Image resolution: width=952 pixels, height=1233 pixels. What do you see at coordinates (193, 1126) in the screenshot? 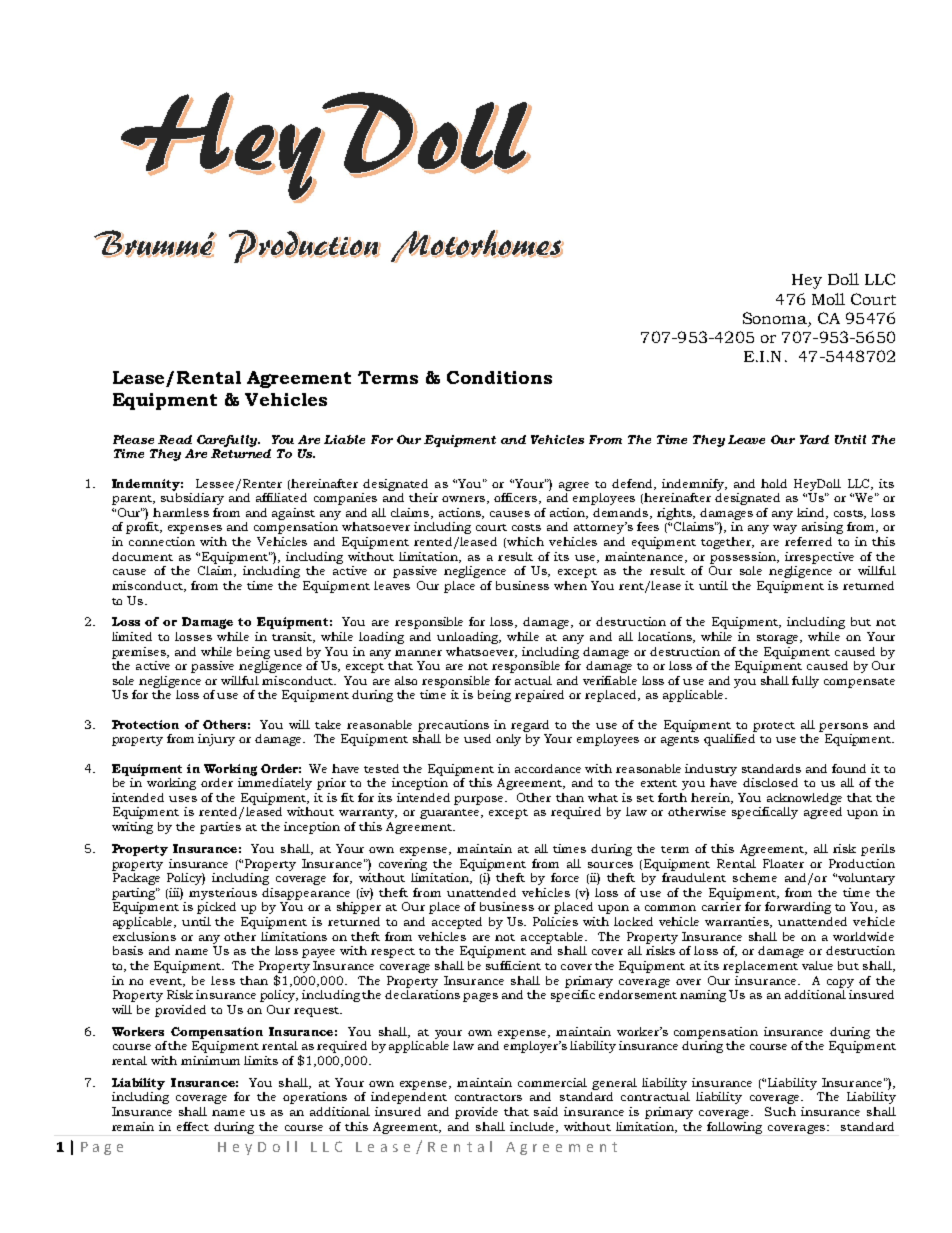
I see `effect` at bounding box center [193, 1126].
